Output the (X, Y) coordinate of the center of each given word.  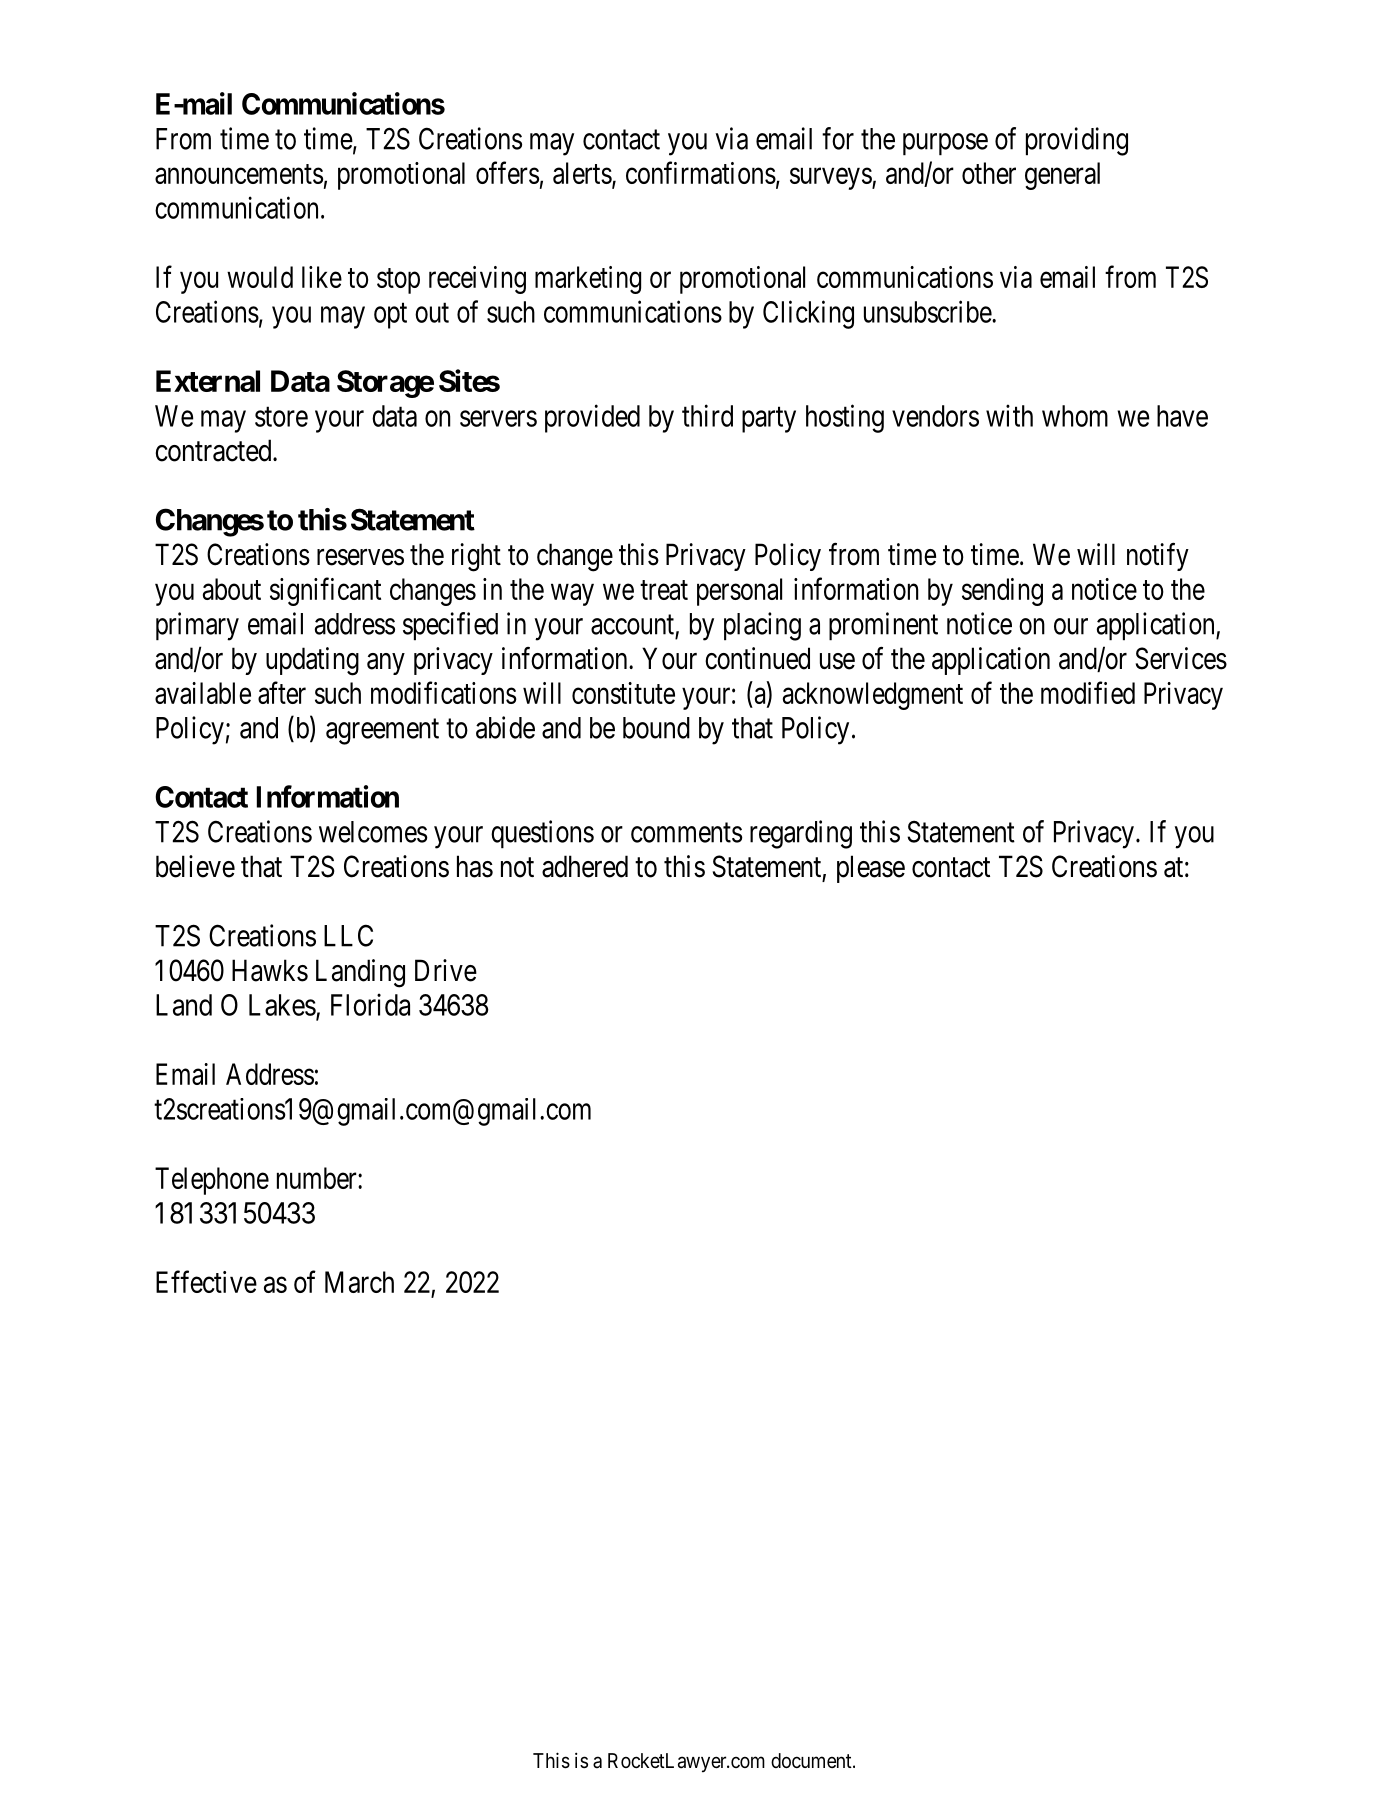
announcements (239, 174)
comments (687, 833)
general (1062, 176)
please (871, 869)
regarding (801, 834)
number (318, 1178)
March (359, 1282)
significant (325, 591)
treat (664, 590)
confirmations (701, 172)
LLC (348, 935)
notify (1158, 557)
